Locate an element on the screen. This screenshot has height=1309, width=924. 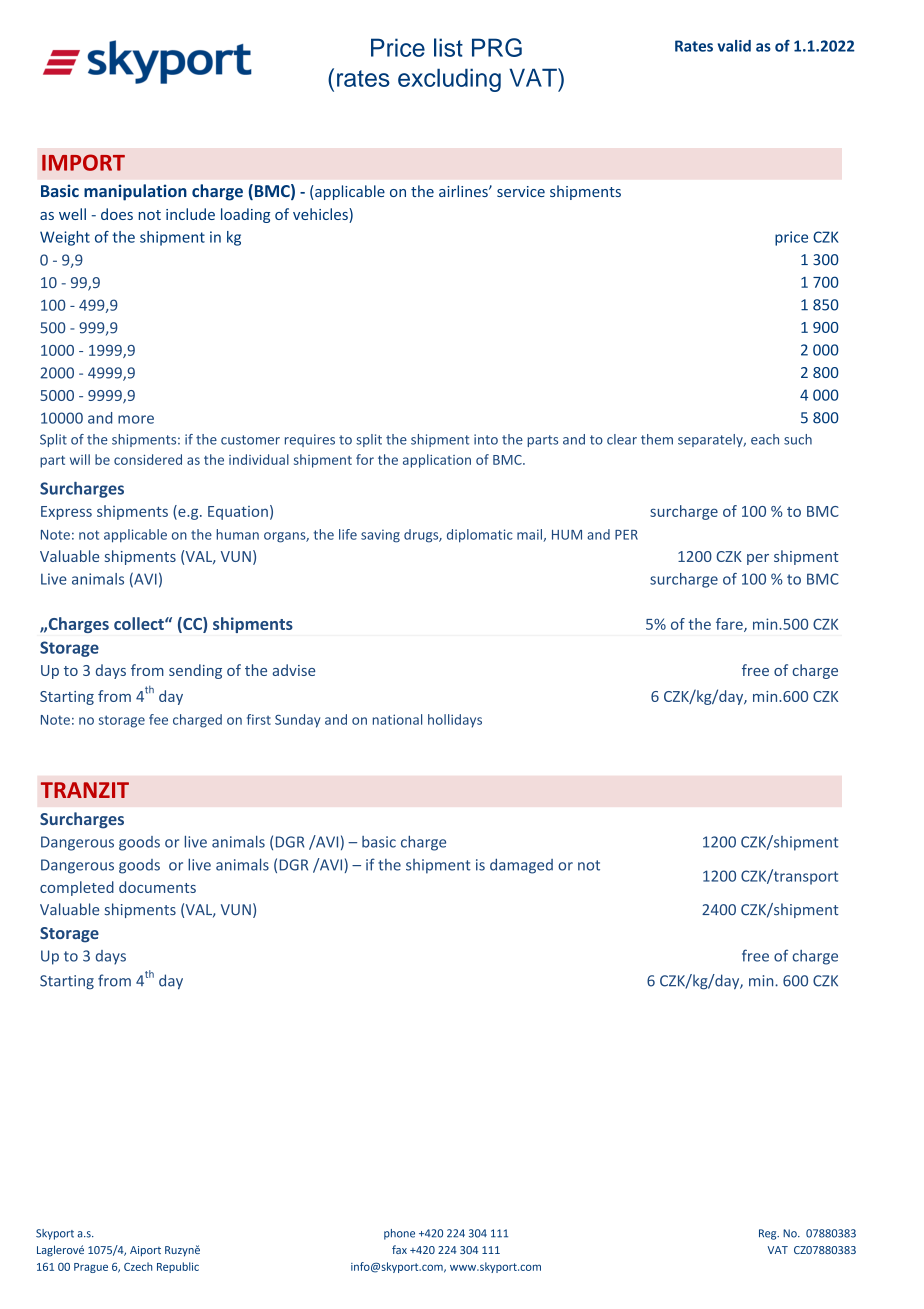
collect is located at coordinates (140, 623).
